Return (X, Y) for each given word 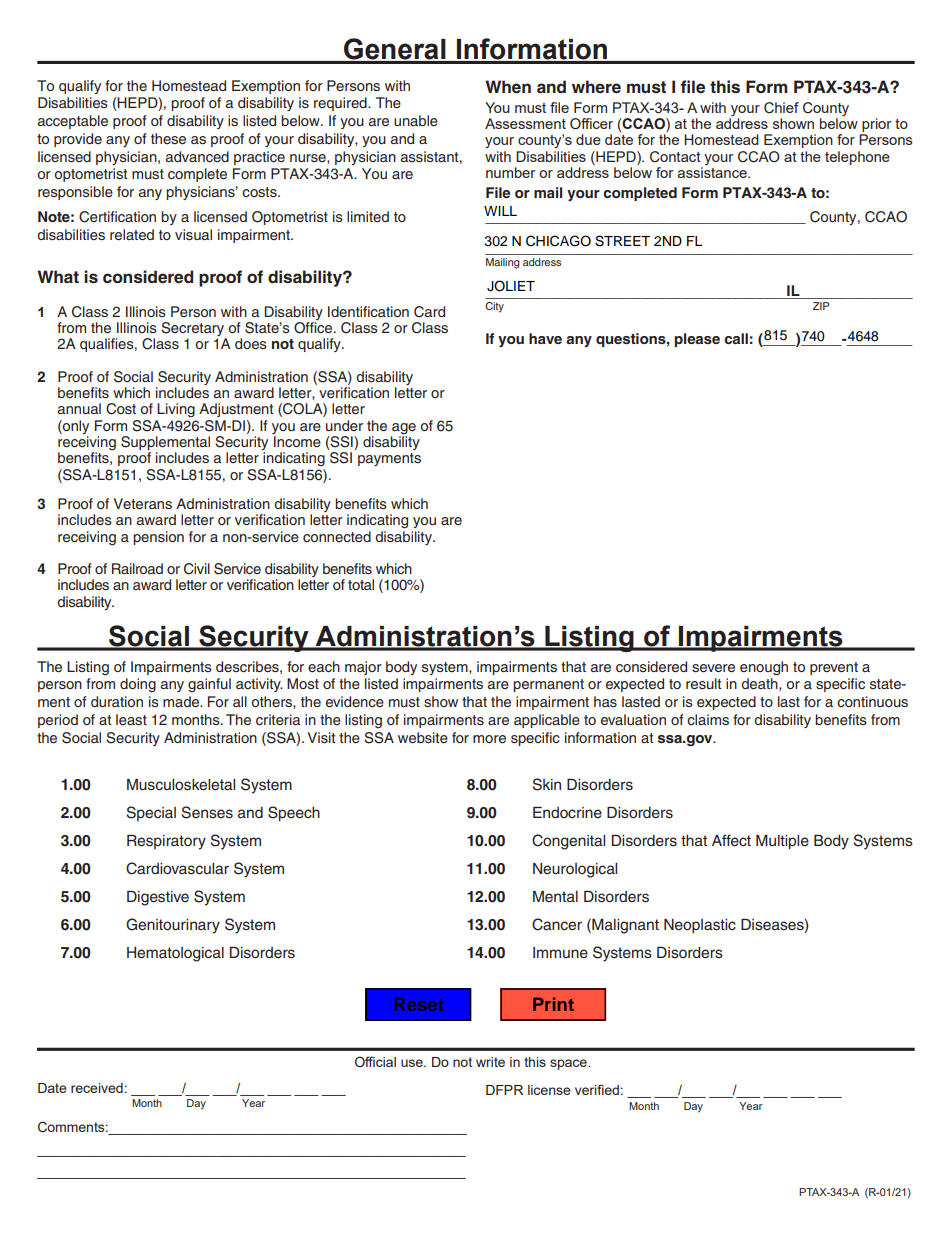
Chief (781, 108)
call (736, 338)
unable (416, 120)
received (97, 1088)
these (168, 139)
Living (176, 410)
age (404, 429)
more (489, 739)
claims (708, 719)
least (131, 719)
